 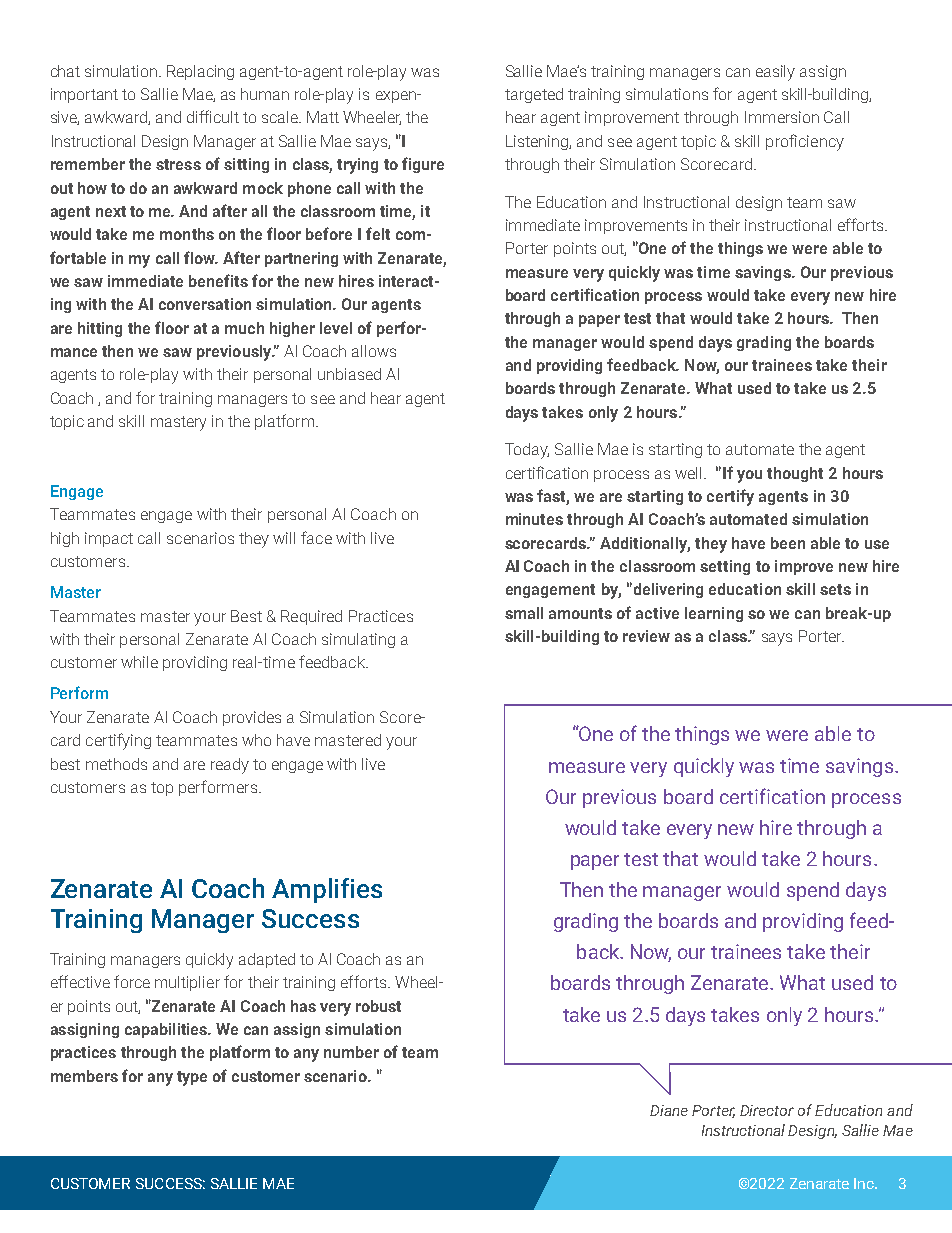 I want to click on type, so click(x=192, y=1078).
